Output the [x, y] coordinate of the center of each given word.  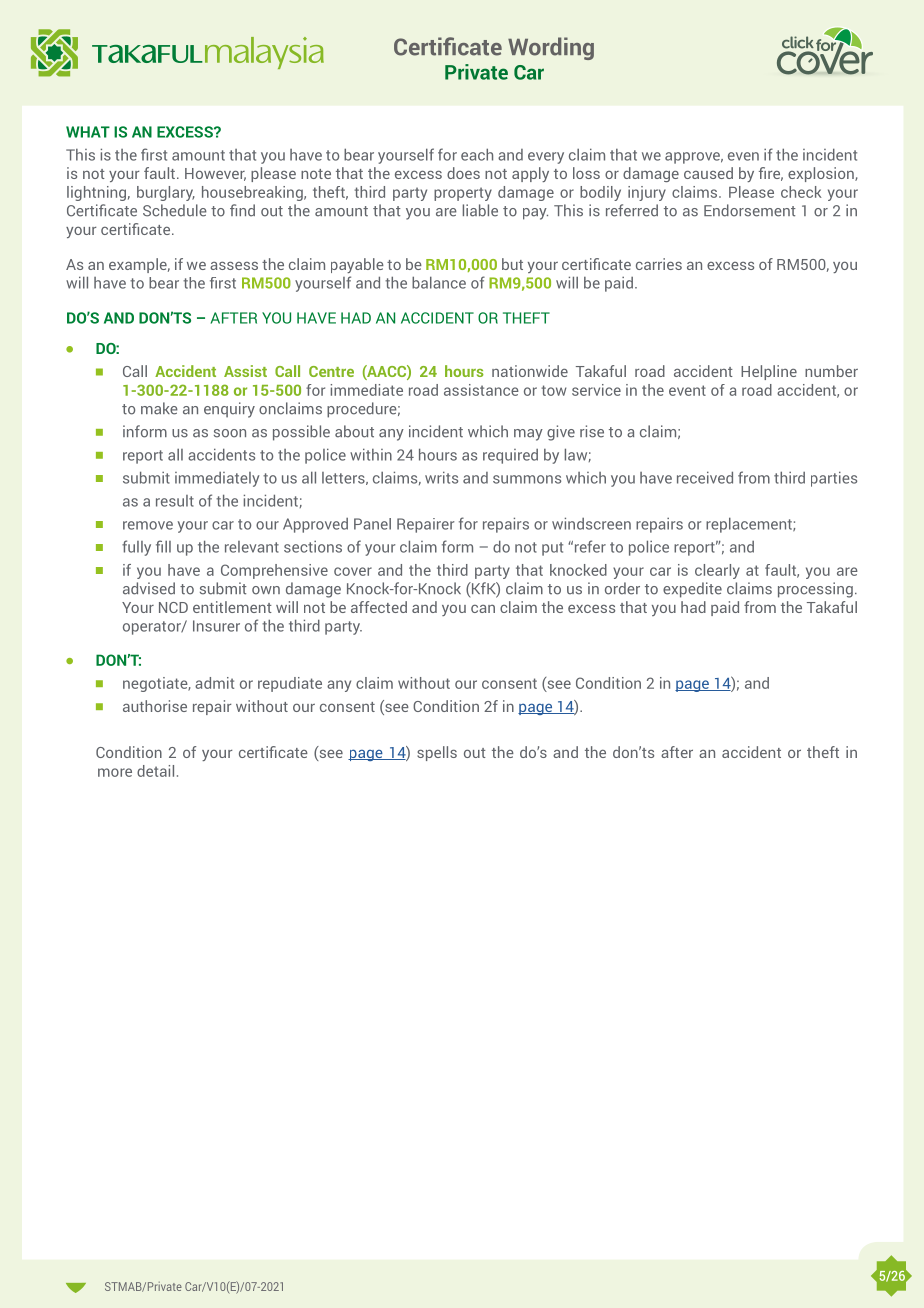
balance [439, 282]
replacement [750, 525]
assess [234, 265]
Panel [372, 524]
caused [708, 173]
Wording [551, 48]
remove [148, 525]
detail [155, 771]
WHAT [88, 132]
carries [659, 264]
